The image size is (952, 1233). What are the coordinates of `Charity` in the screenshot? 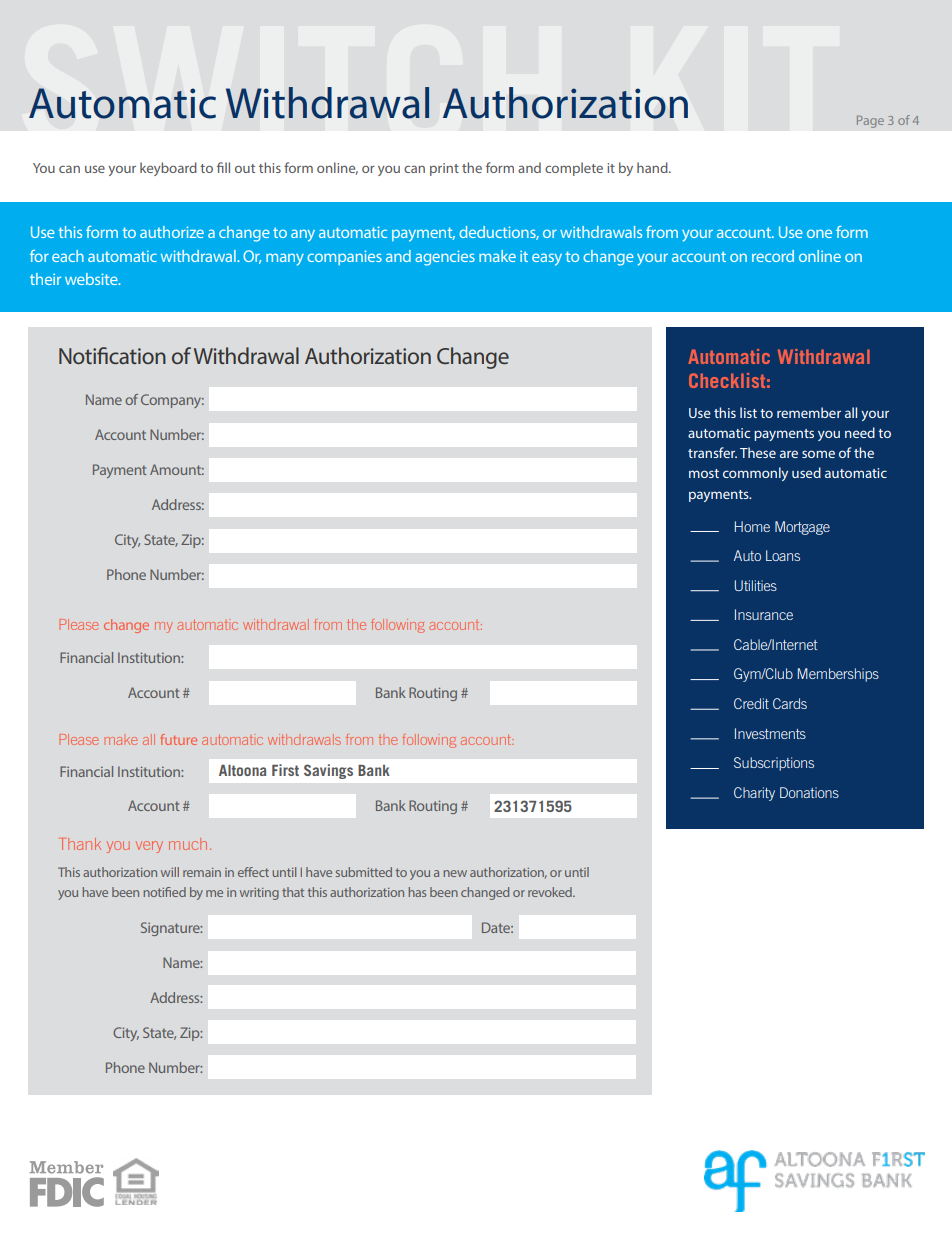 It's located at (754, 794).
